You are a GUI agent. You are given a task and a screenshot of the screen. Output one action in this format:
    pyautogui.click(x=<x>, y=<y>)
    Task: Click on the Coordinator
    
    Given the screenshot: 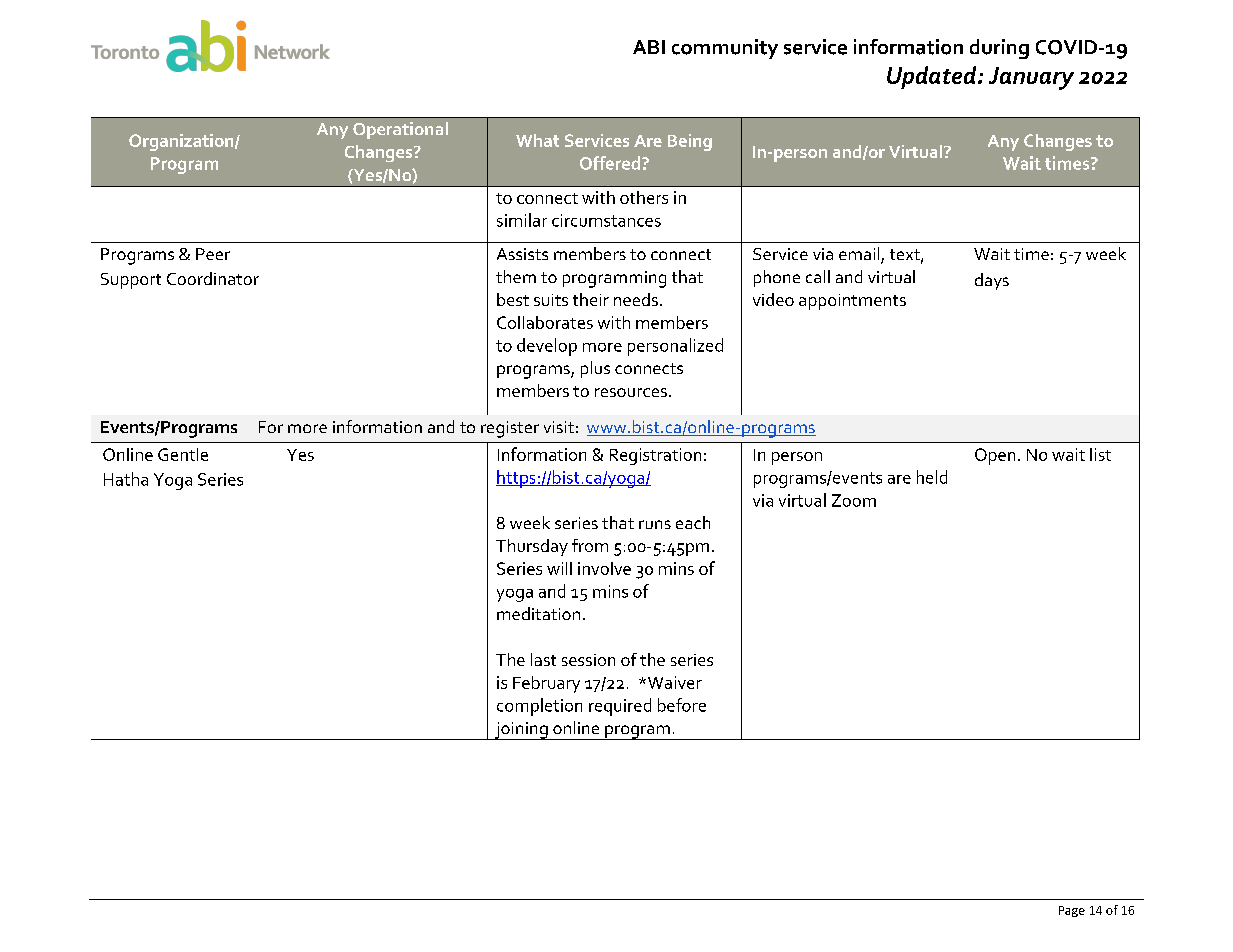 What is the action you would take?
    pyautogui.click(x=213, y=278)
